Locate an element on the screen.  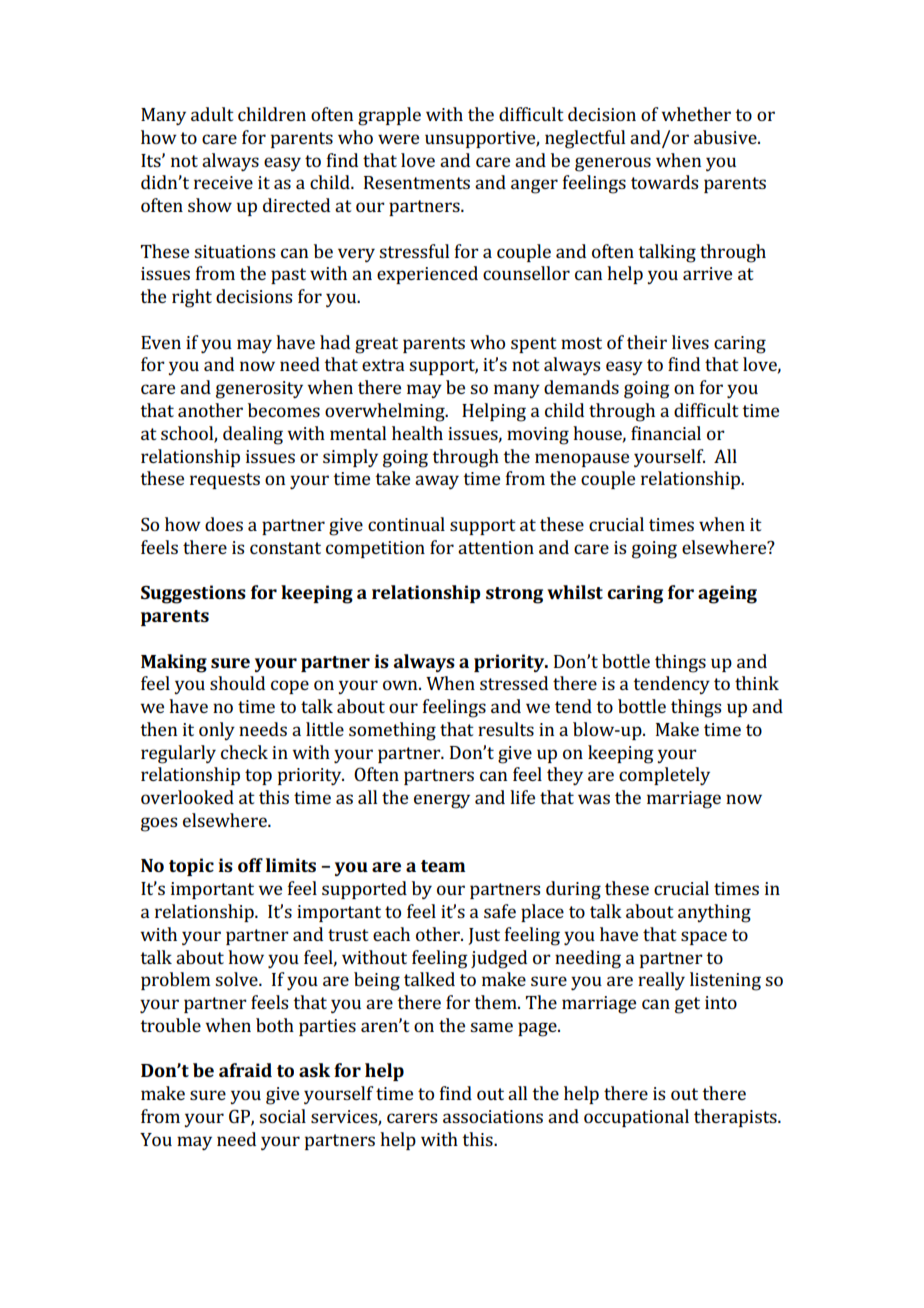
whether is located at coordinates (696, 114).
